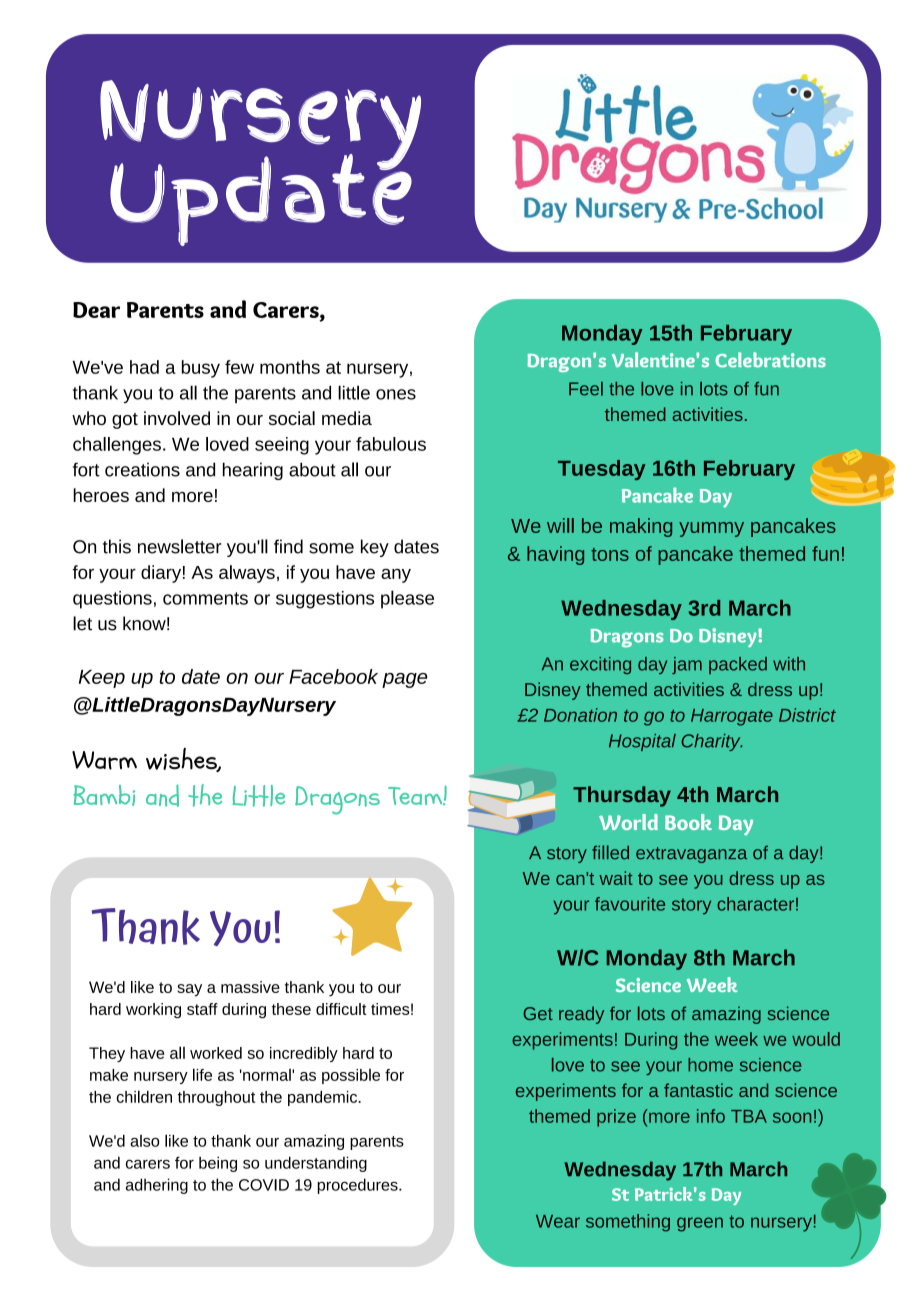  Describe the element at coordinates (770, 360) in the page. I see `Celebrations` at that location.
